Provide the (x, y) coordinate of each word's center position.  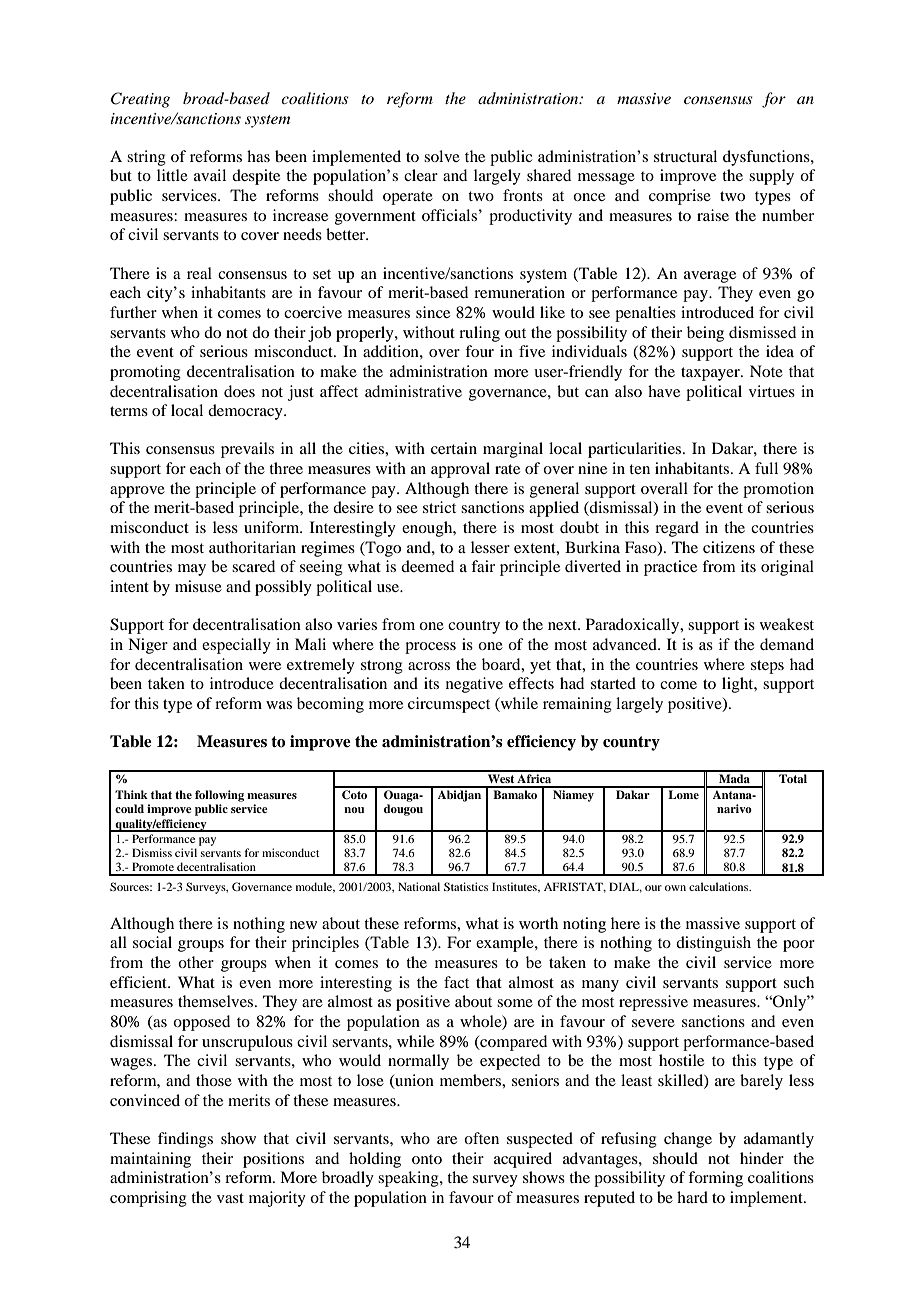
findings (185, 1140)
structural (685, 156)
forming (715, 1179)
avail (210, 175)
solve (442, 156)
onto (427, 1159)
